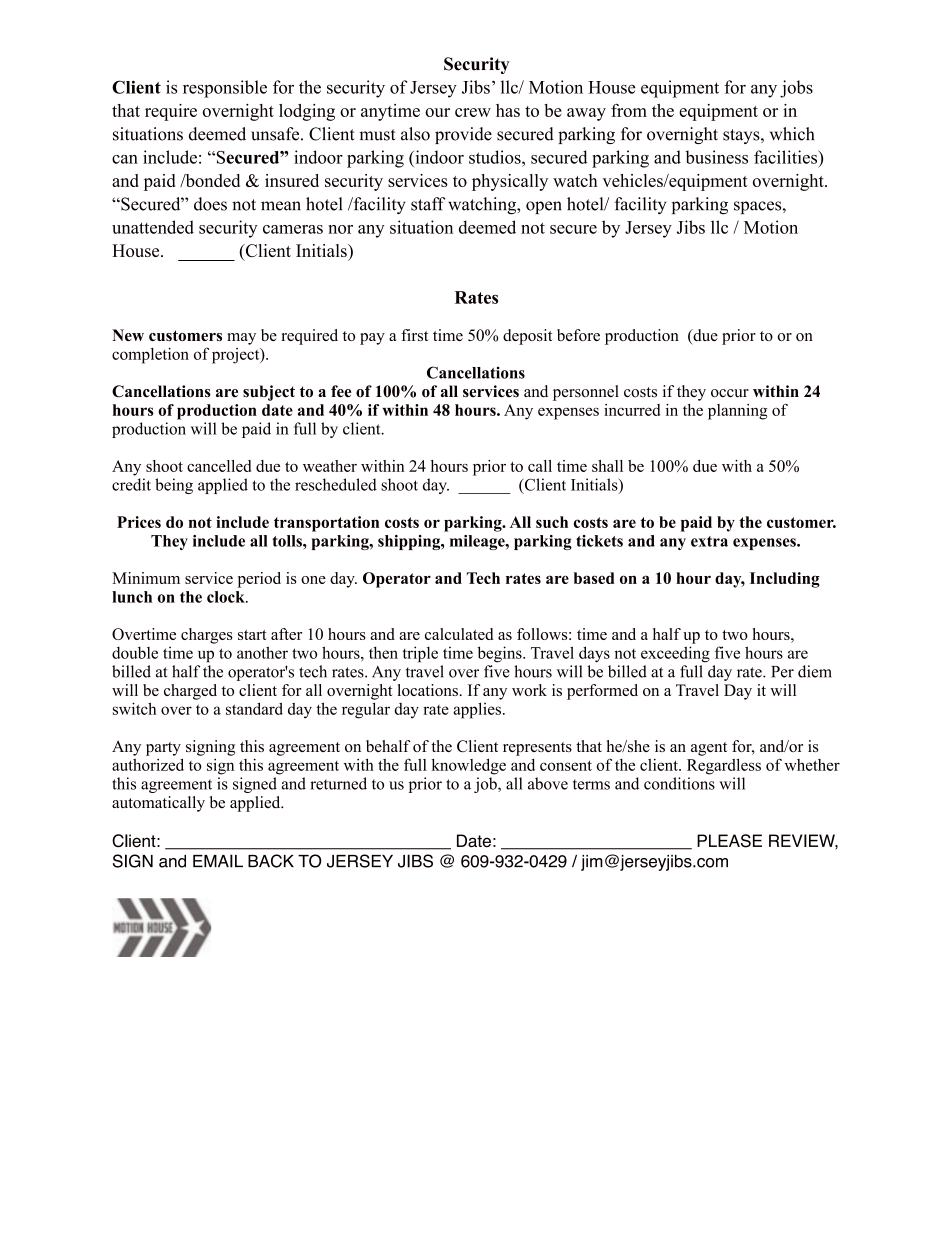  I want to click on EMAIL, so click(218, 861).
